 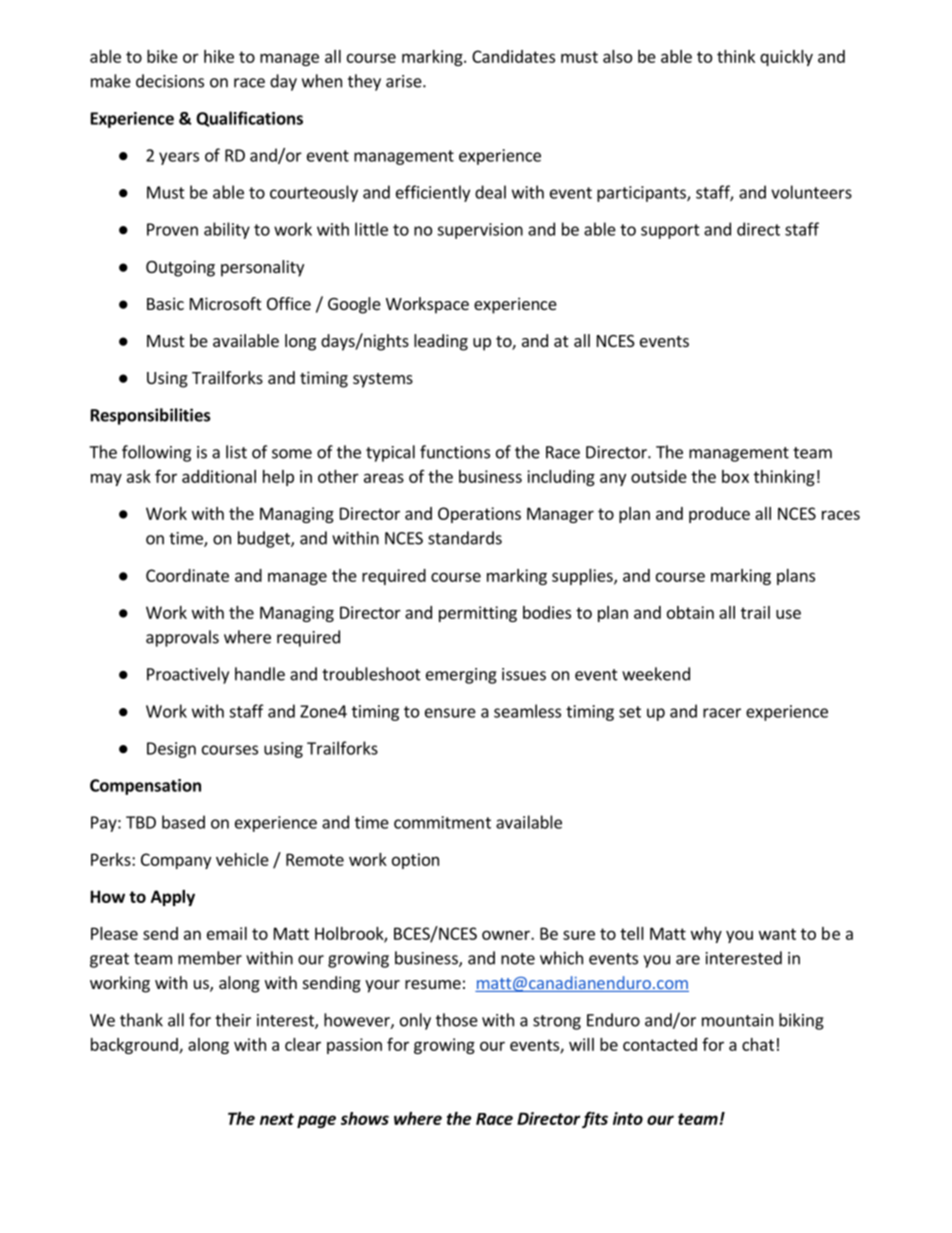 I want to click on based, so click(x=183, y=822).
